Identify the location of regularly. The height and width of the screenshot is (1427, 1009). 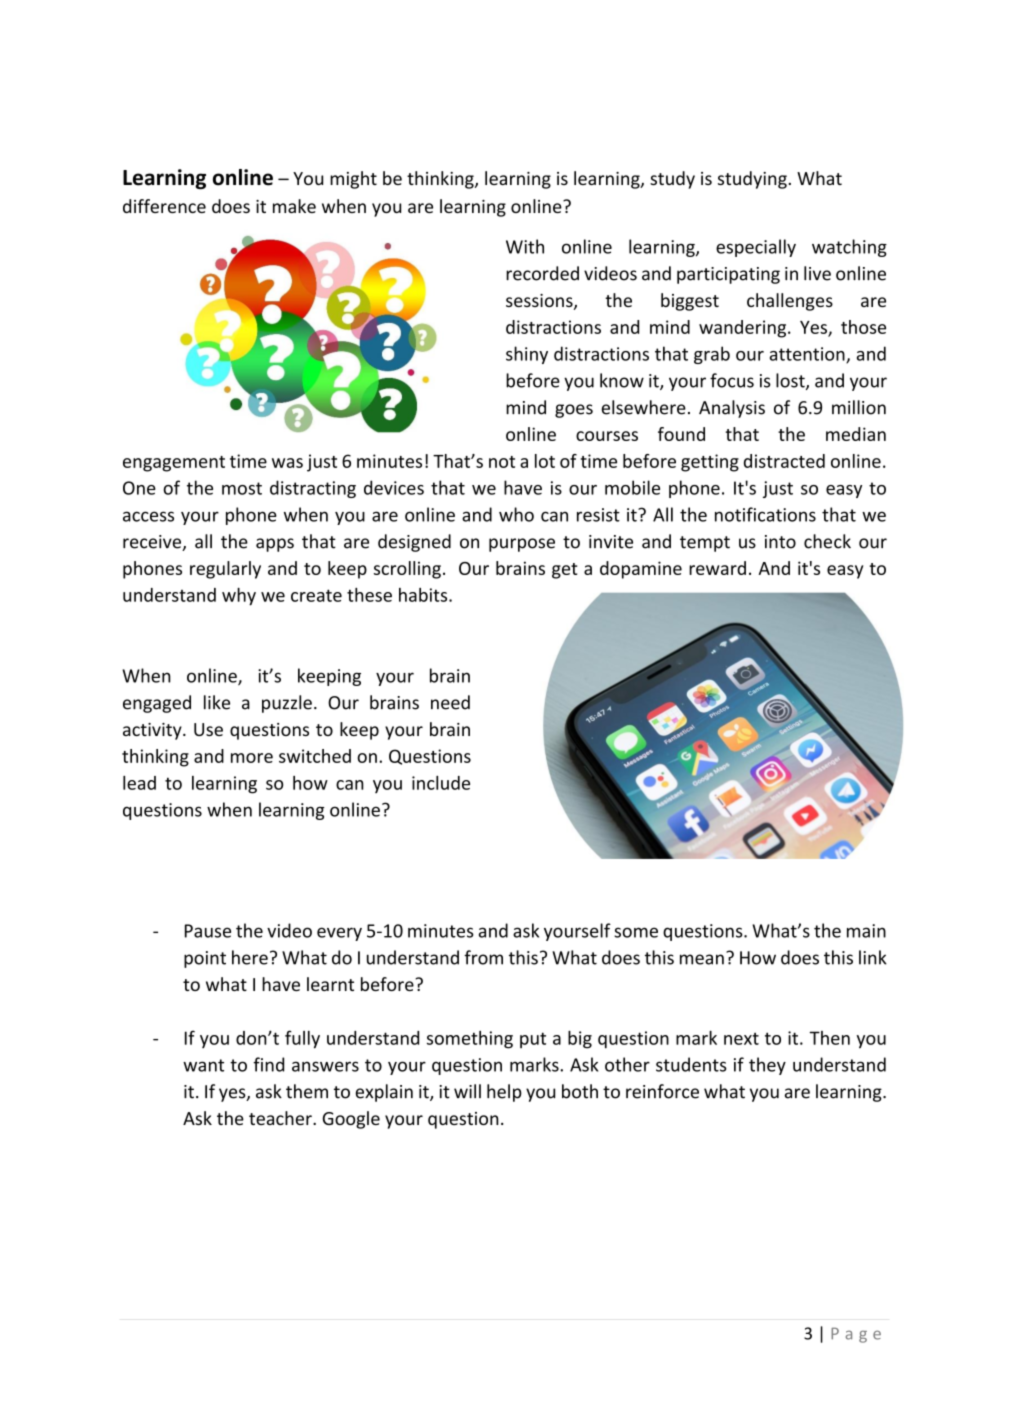
(225, 570).
